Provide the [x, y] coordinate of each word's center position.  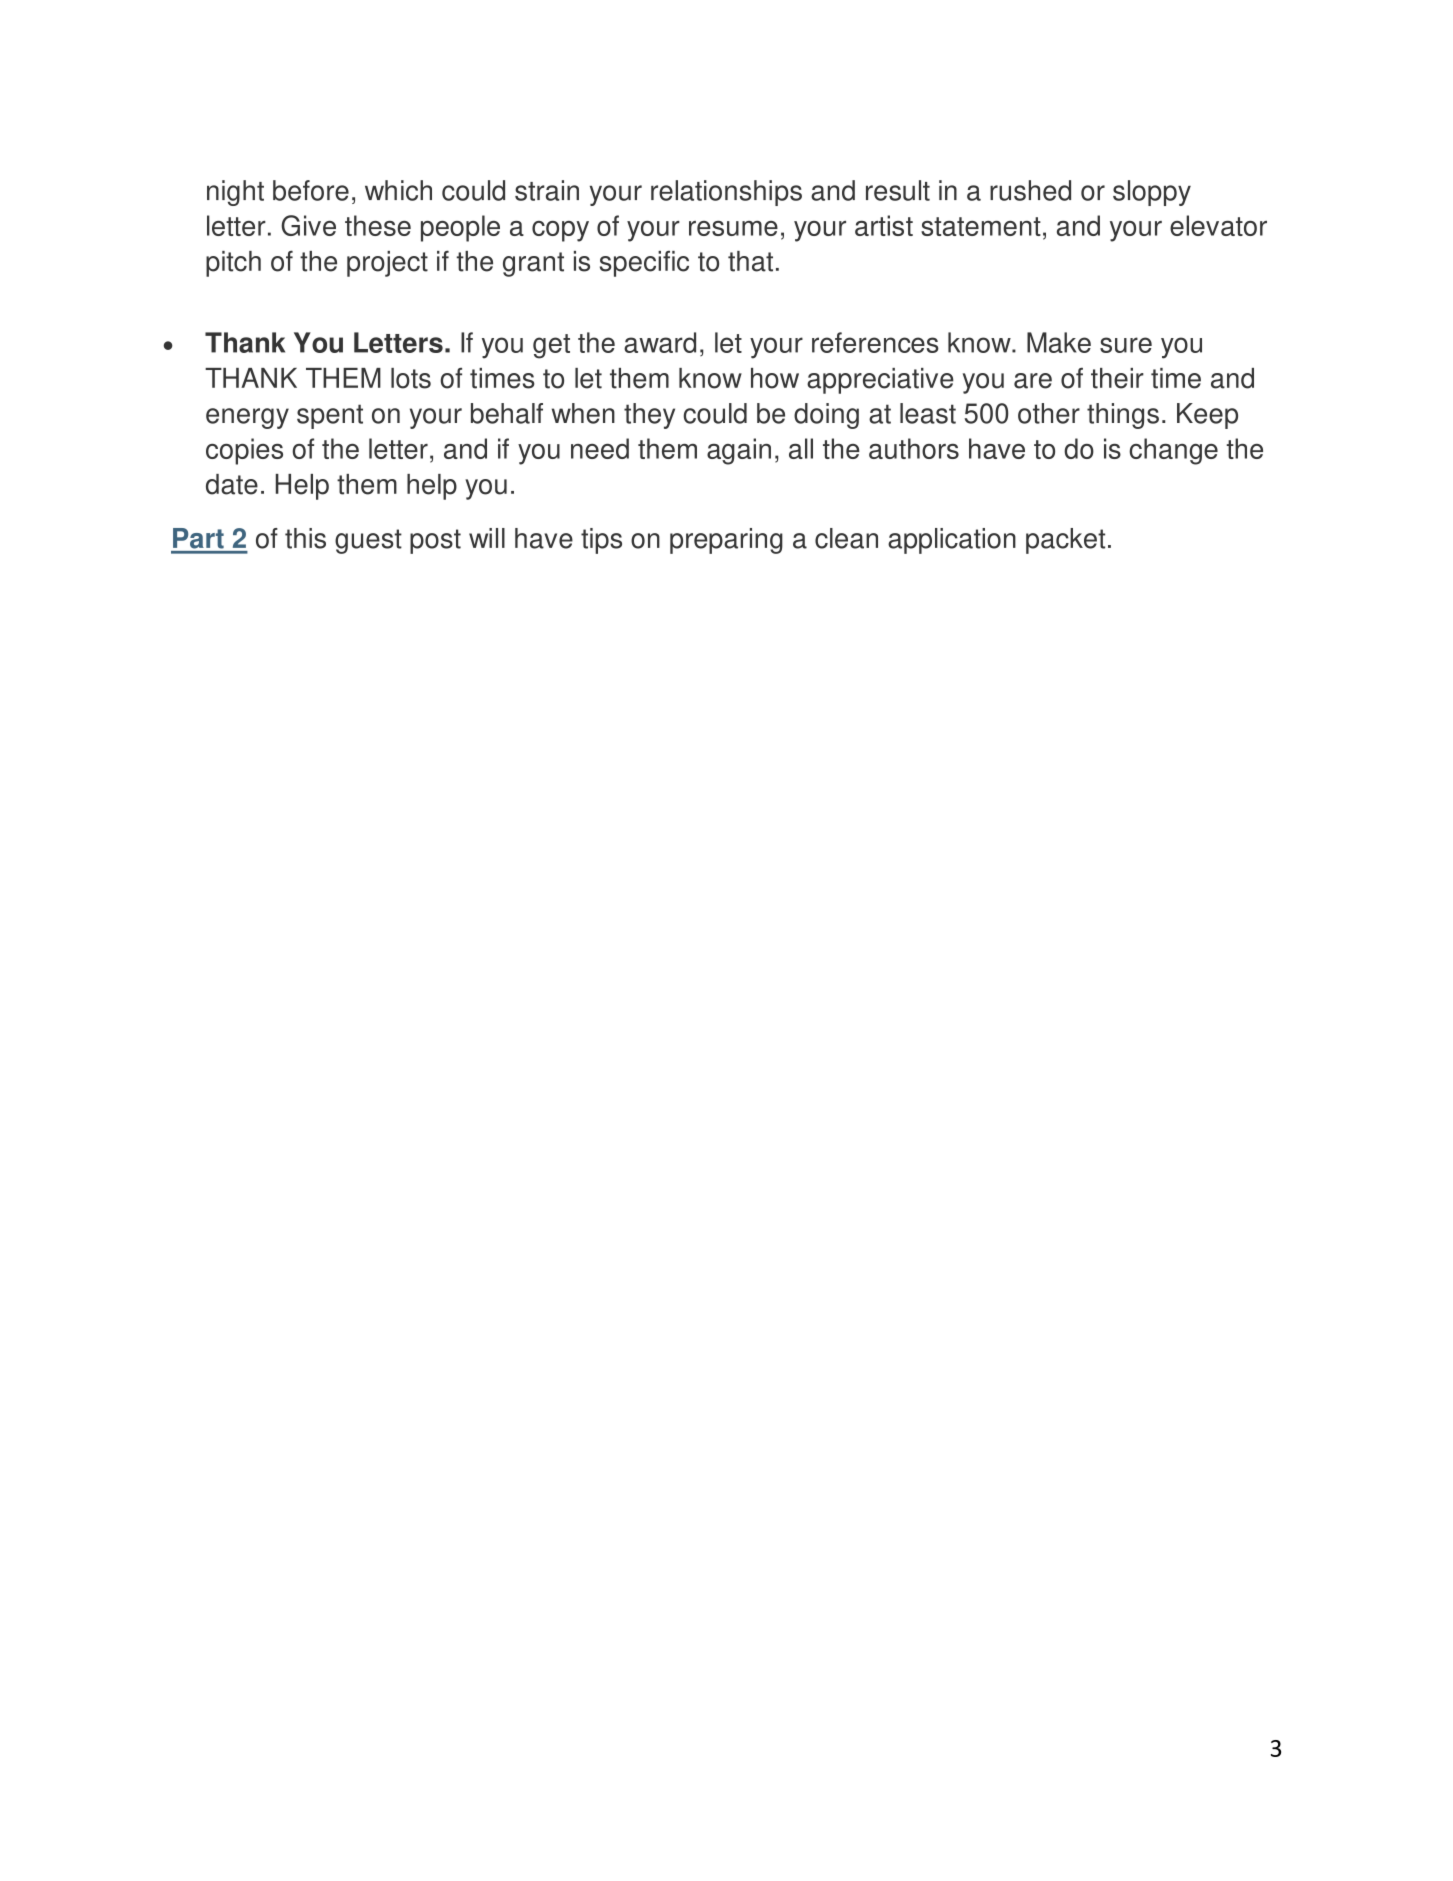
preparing [726, 541]
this [305, 538]
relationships [726, 193]
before [311, 190]
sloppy [1152, 193]
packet [1065, 541]
